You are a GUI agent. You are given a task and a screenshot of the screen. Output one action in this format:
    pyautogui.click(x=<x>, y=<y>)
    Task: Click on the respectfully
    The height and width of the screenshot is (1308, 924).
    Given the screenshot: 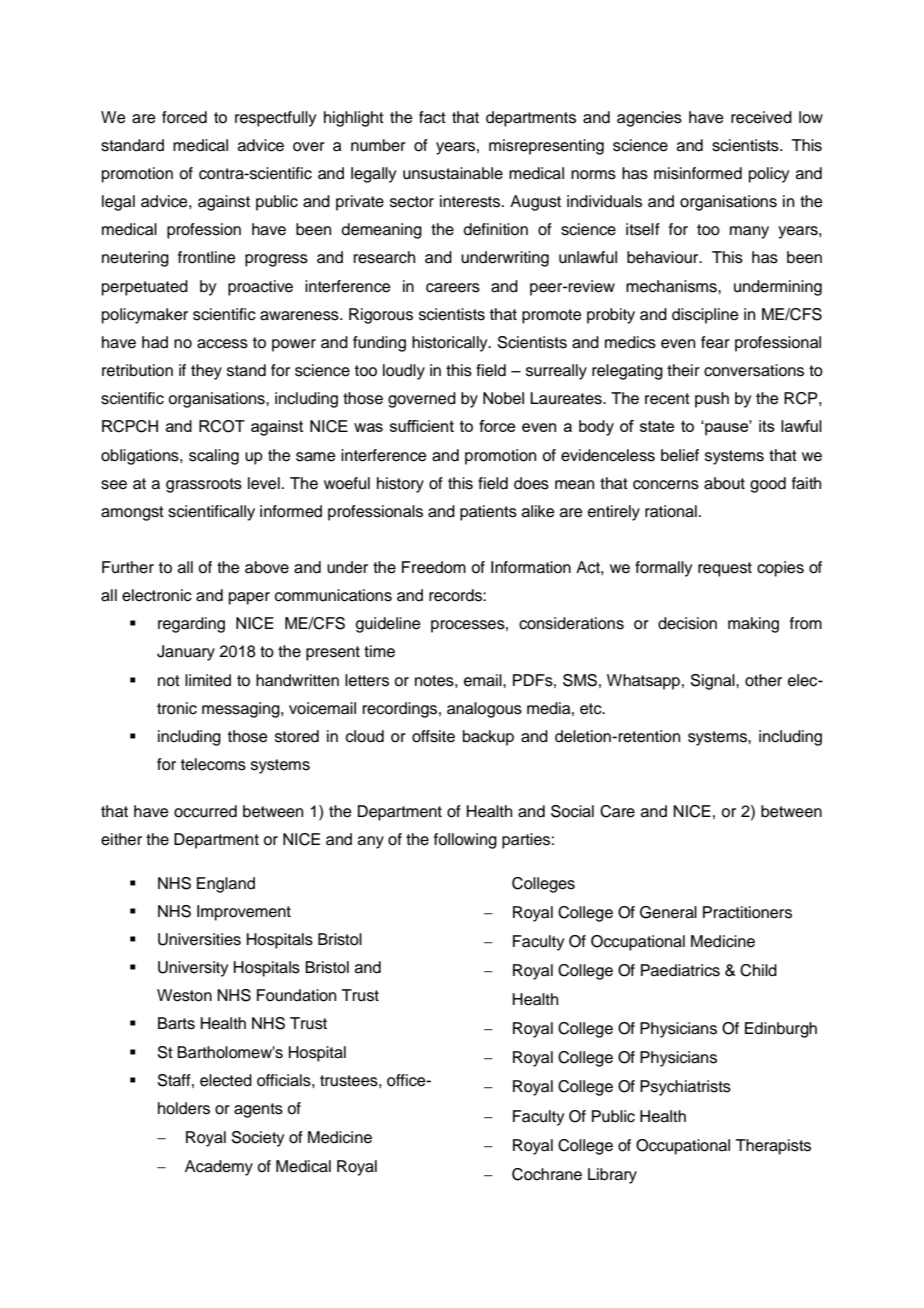 What is the action you would take?
    pyautogui.click(x=275, y=119)
